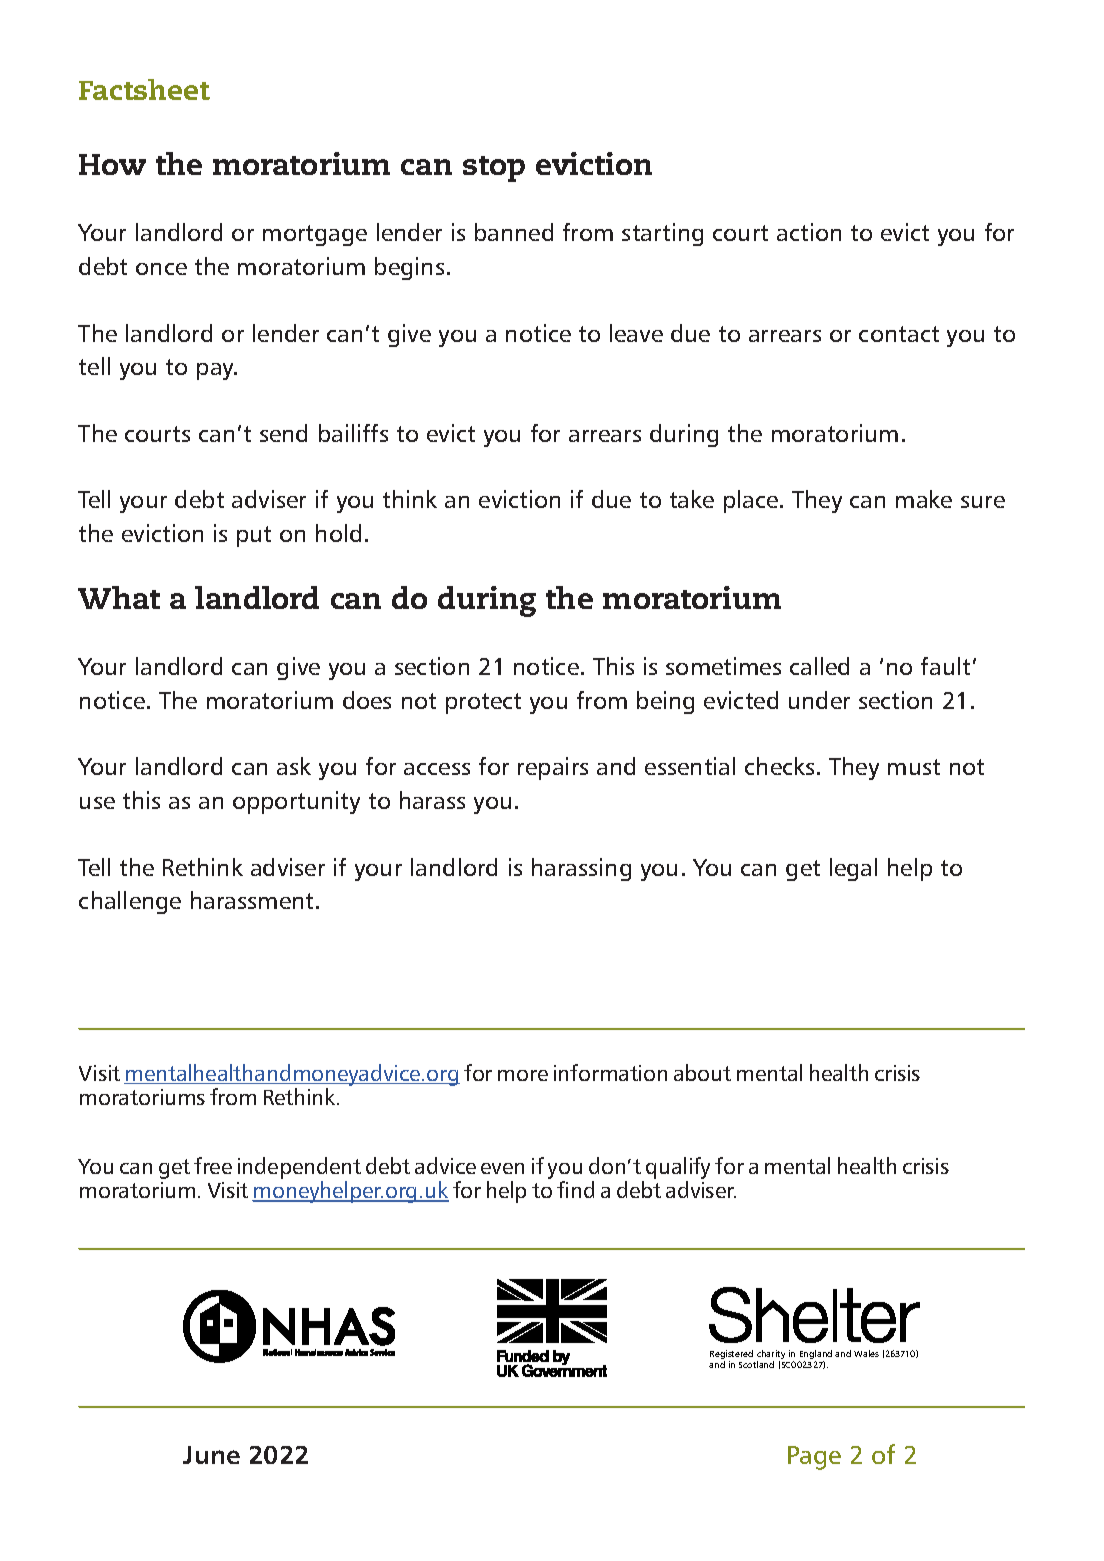 This screenshot has width=1104, height=1561. I want to click on must, so click(914, 767).
